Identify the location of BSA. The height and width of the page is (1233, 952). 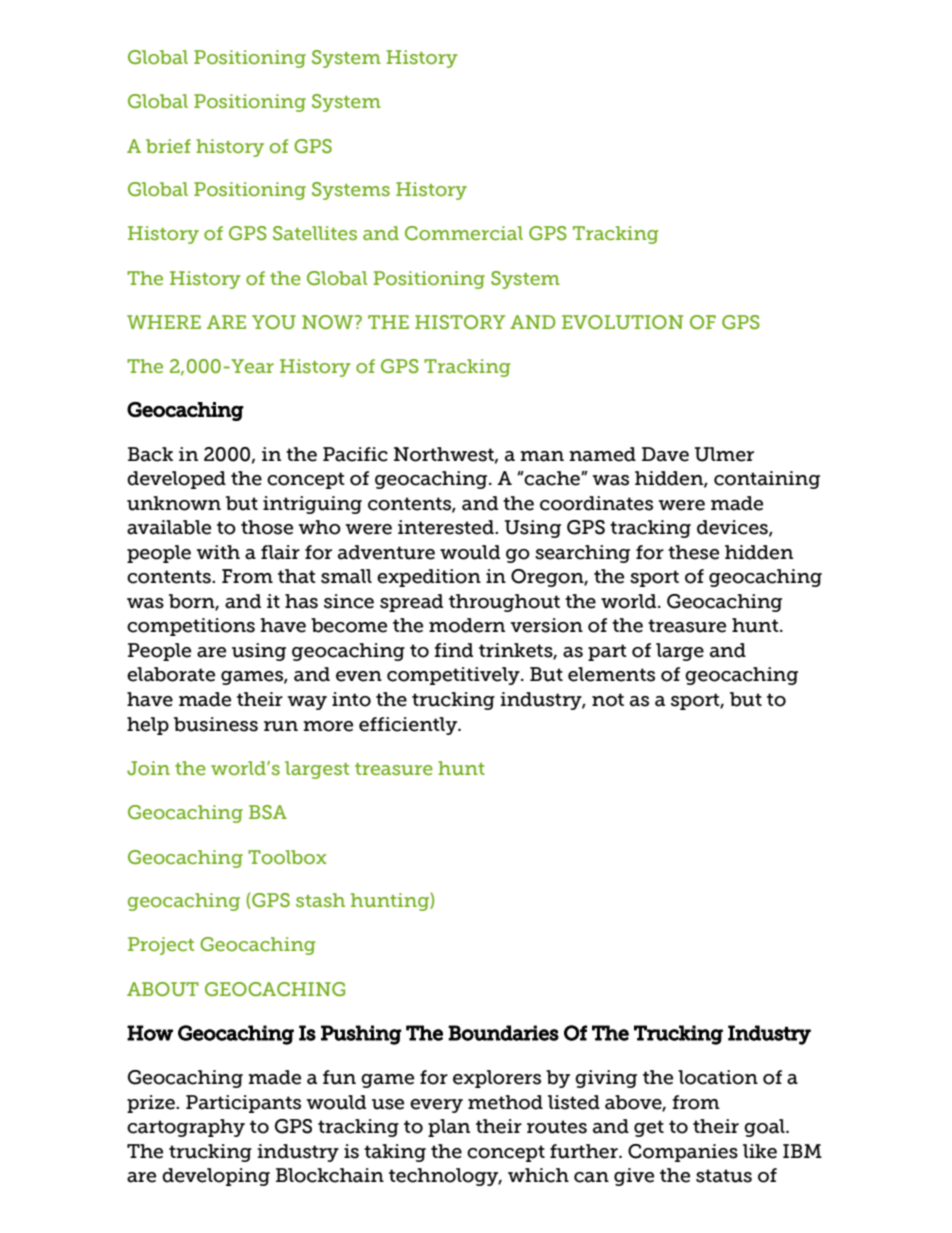
(268, 812).
